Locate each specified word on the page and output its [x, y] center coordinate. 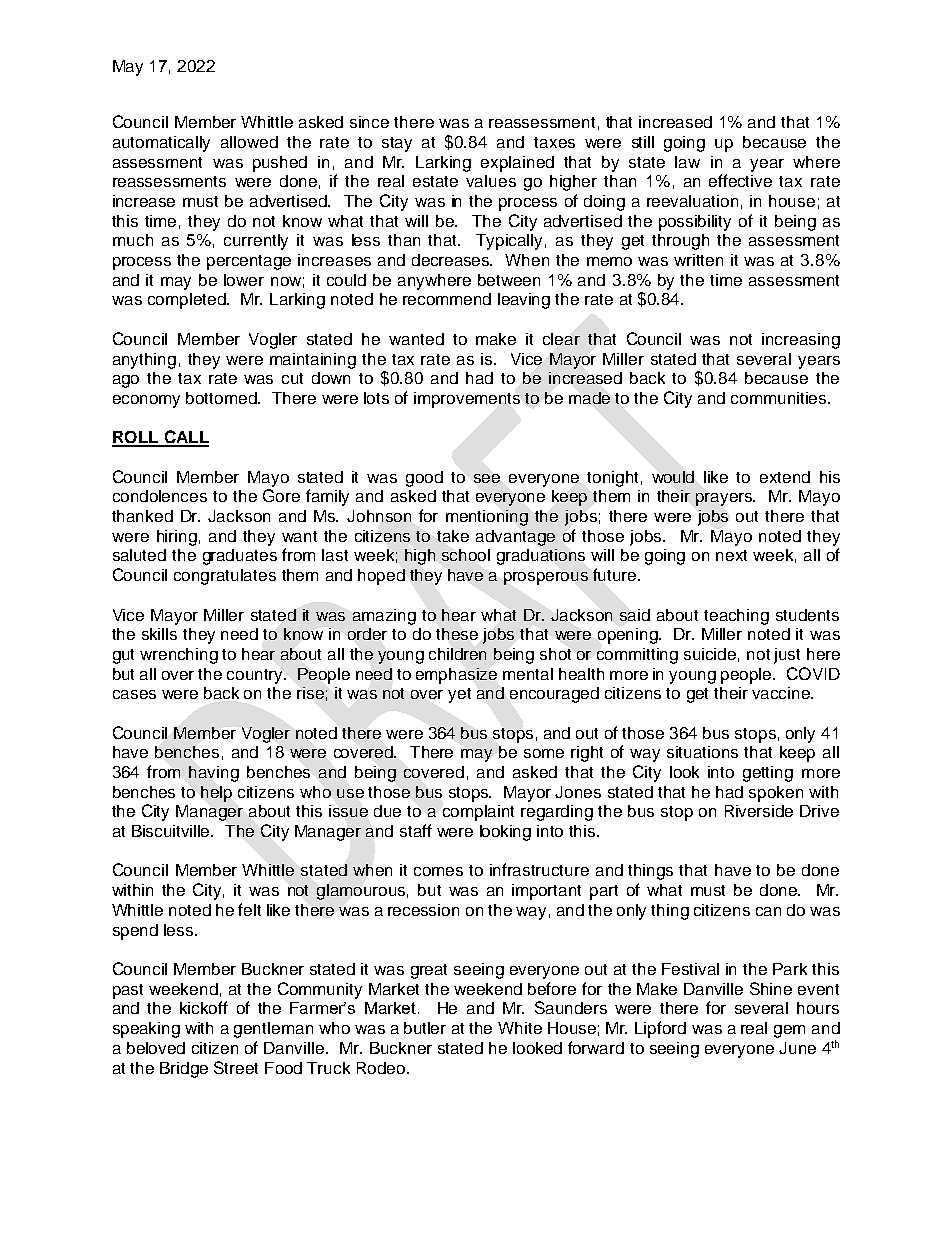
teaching [736, 617]
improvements [467, 400]
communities [780, 398]
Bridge [184, 1070]
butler [425, 1028]
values [491, 181]
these [457, 634]
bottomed [222, 398]
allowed [249, 142]
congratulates [225, 577]
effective [740, 180]
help [216, 794]
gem [789, 1031]
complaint [478, 813]
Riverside [759, 811]
